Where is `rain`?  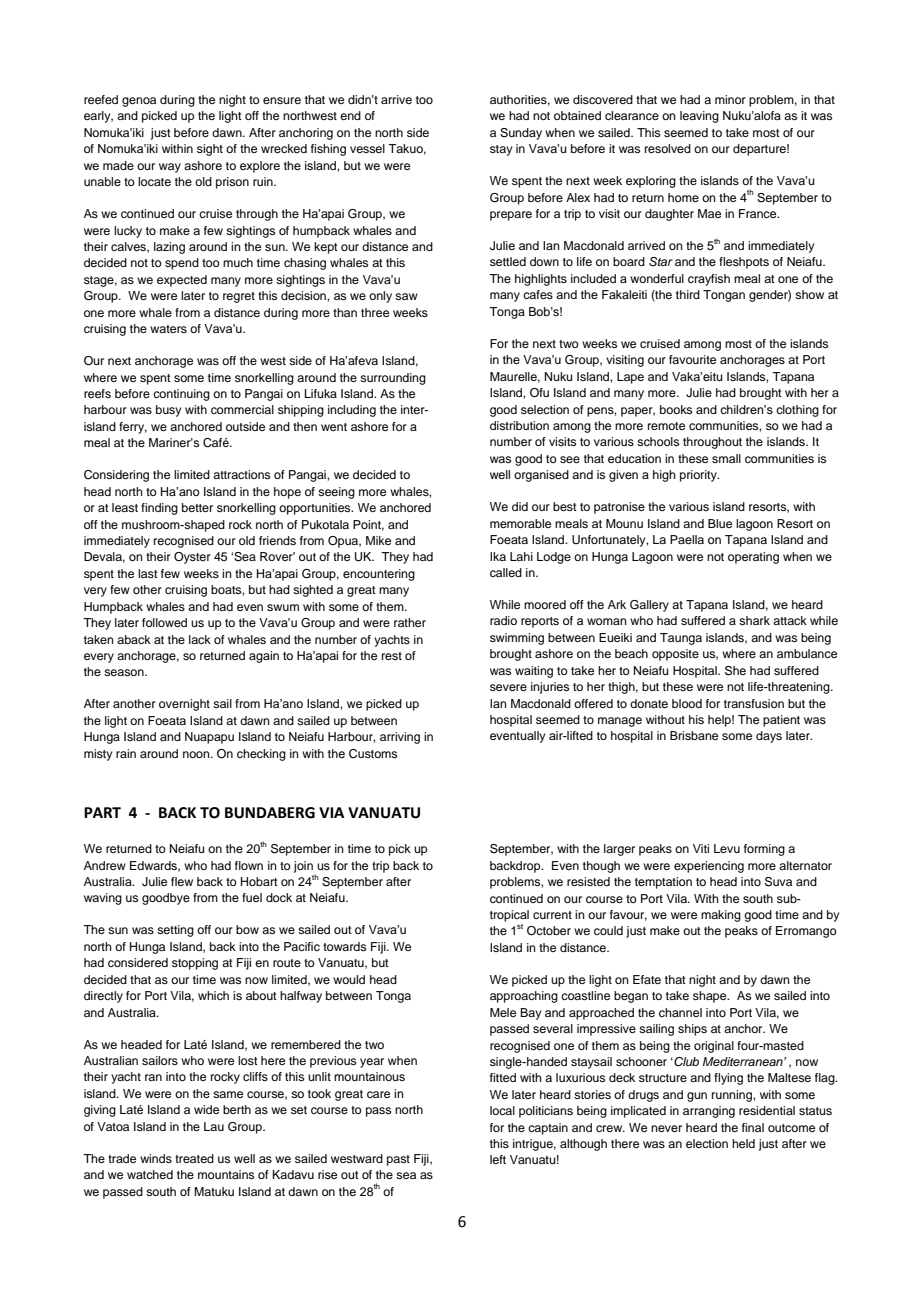
rain is located at coordinates (126, 753).
